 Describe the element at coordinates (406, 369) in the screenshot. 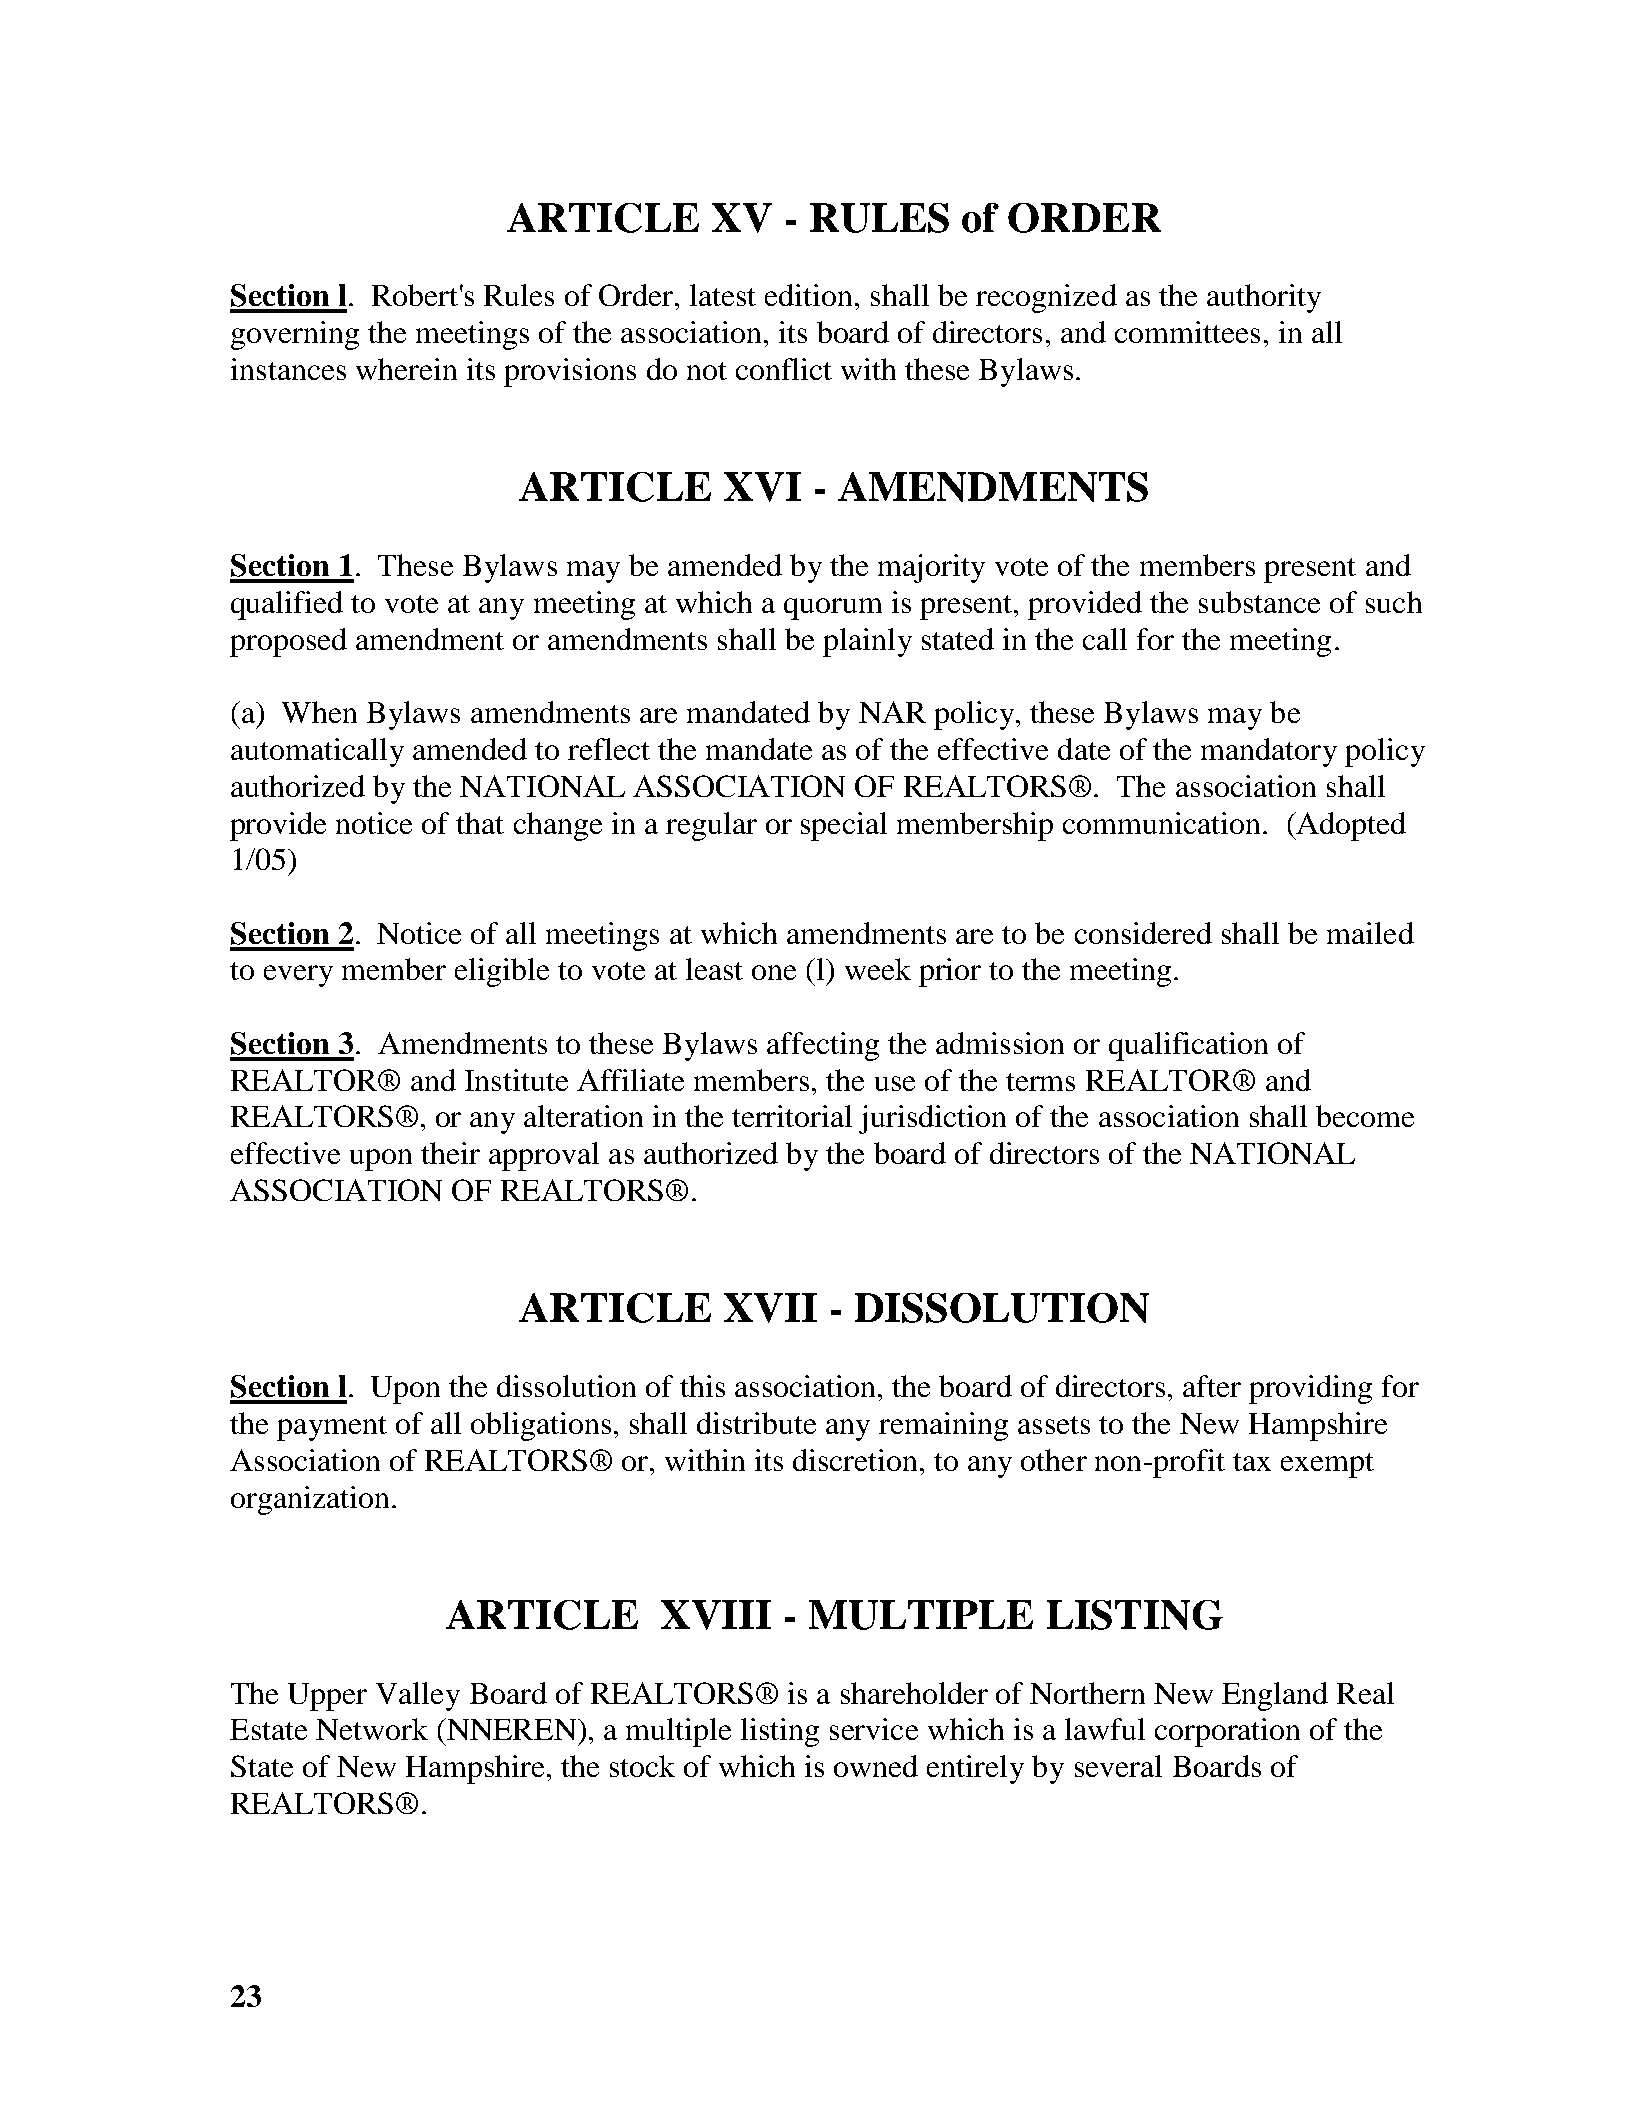

I see `wherein` at that location.
